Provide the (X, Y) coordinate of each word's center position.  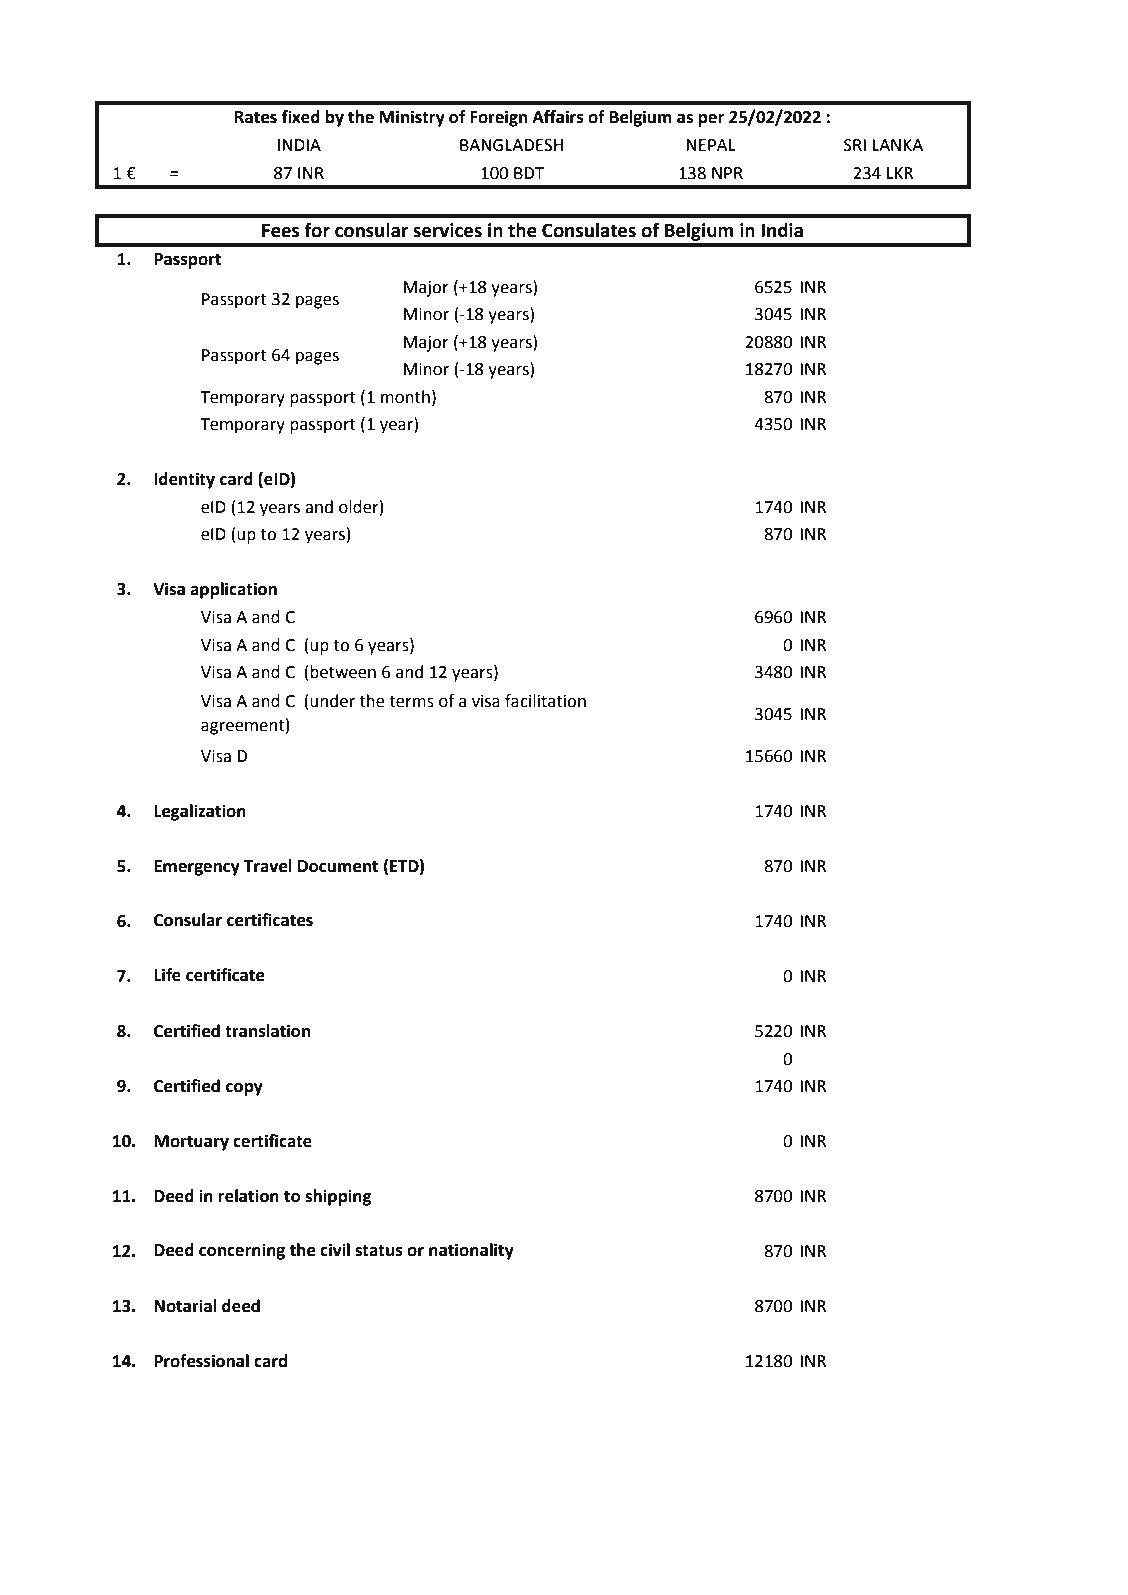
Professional (201, 1361)
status (379, 1251)
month (405, 397)
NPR (727, 173)
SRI (855, 145)
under (331, 701)
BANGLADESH (511, 145)
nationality (471, 1251)
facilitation (545, 701)
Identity (184, 480)
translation (267, 1031)
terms (411, 702)
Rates (256, 117)
